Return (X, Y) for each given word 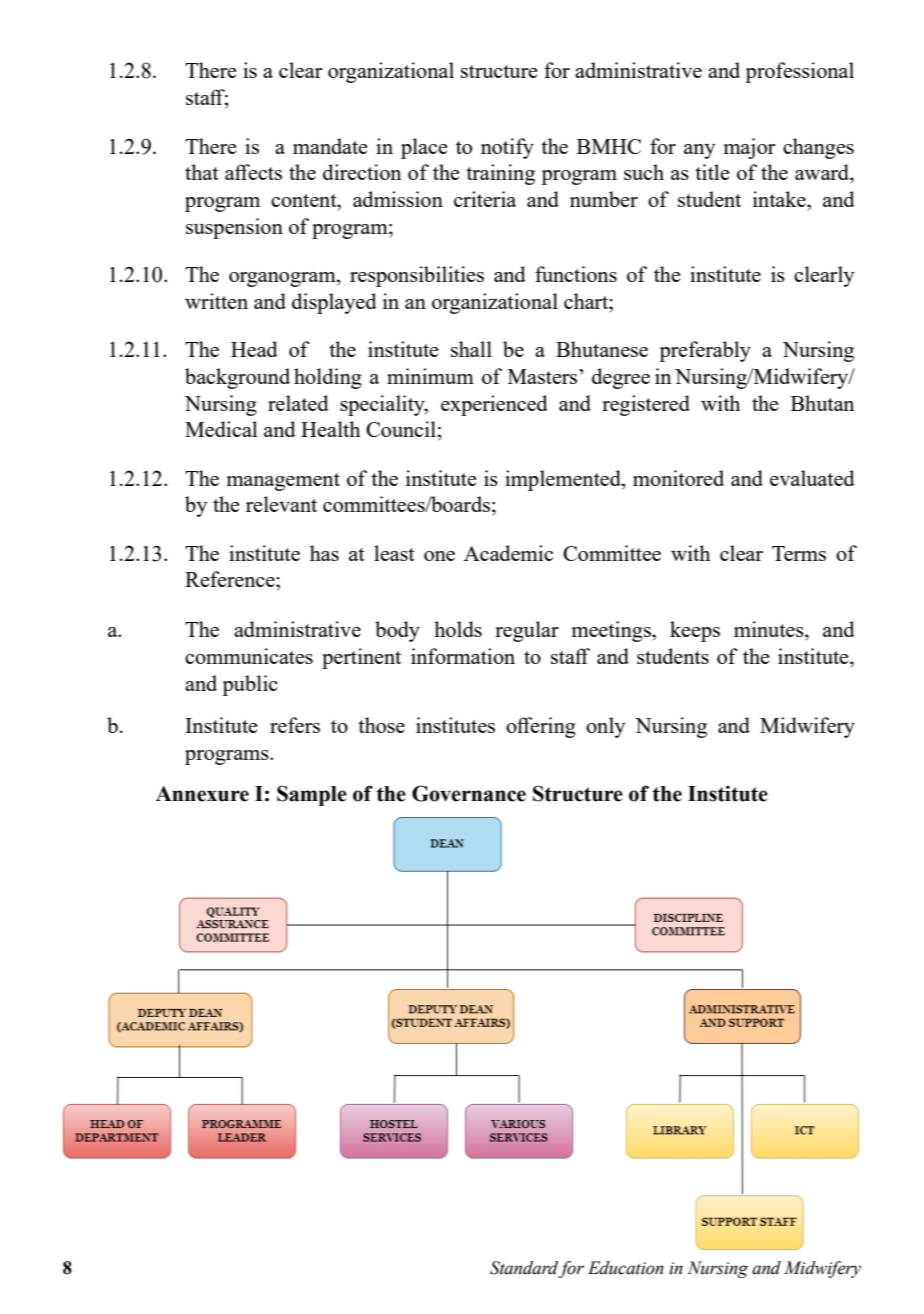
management (283, 482)
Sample (312, 795)
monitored (678, 478)
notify (507, 148)
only (605, 727)
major (749, 148)
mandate (330, 146)
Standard (524, 1269)
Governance (469, 793)
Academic (508, 553)
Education (626, 1268)
